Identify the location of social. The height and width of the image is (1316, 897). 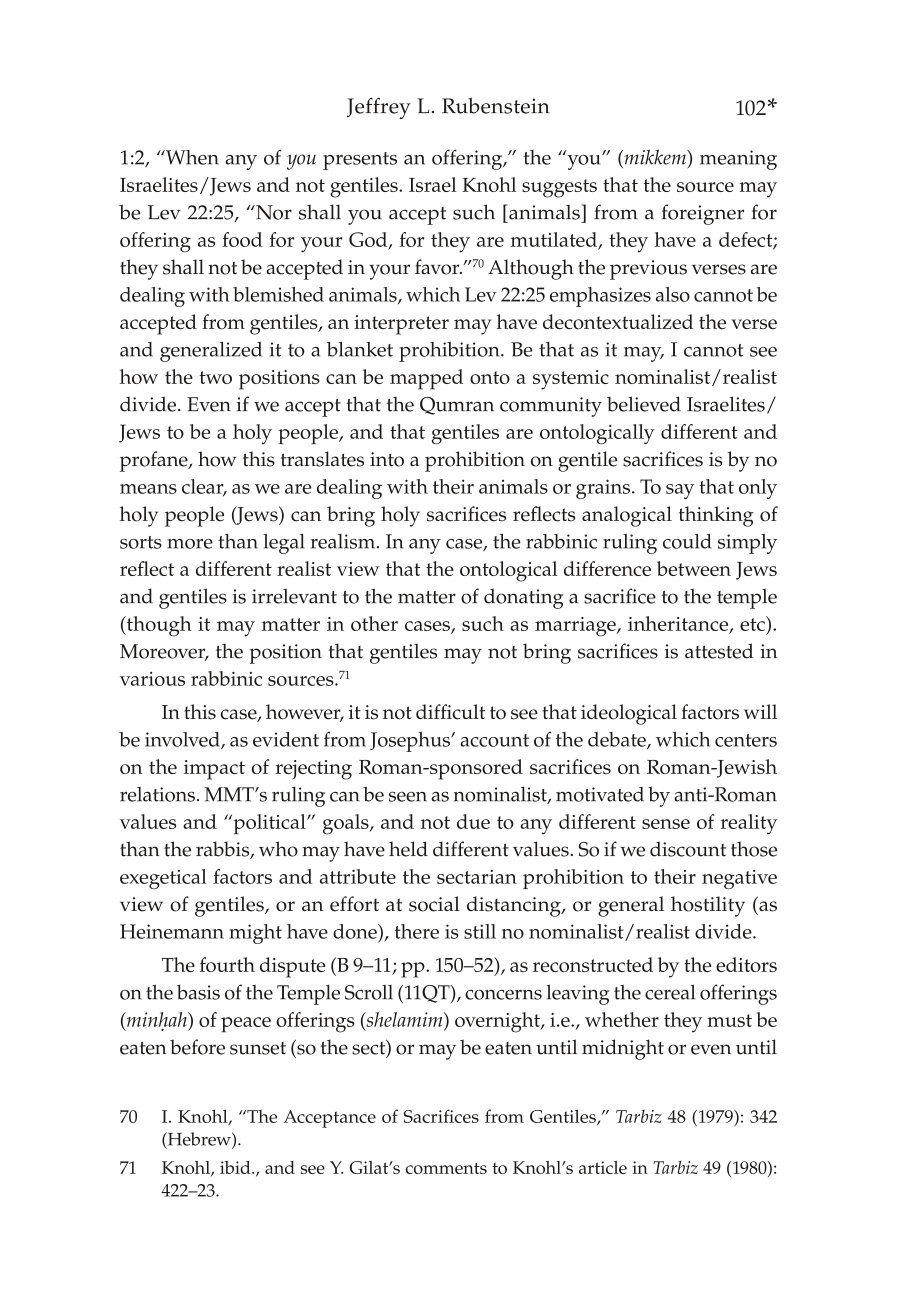
(434, 904).
